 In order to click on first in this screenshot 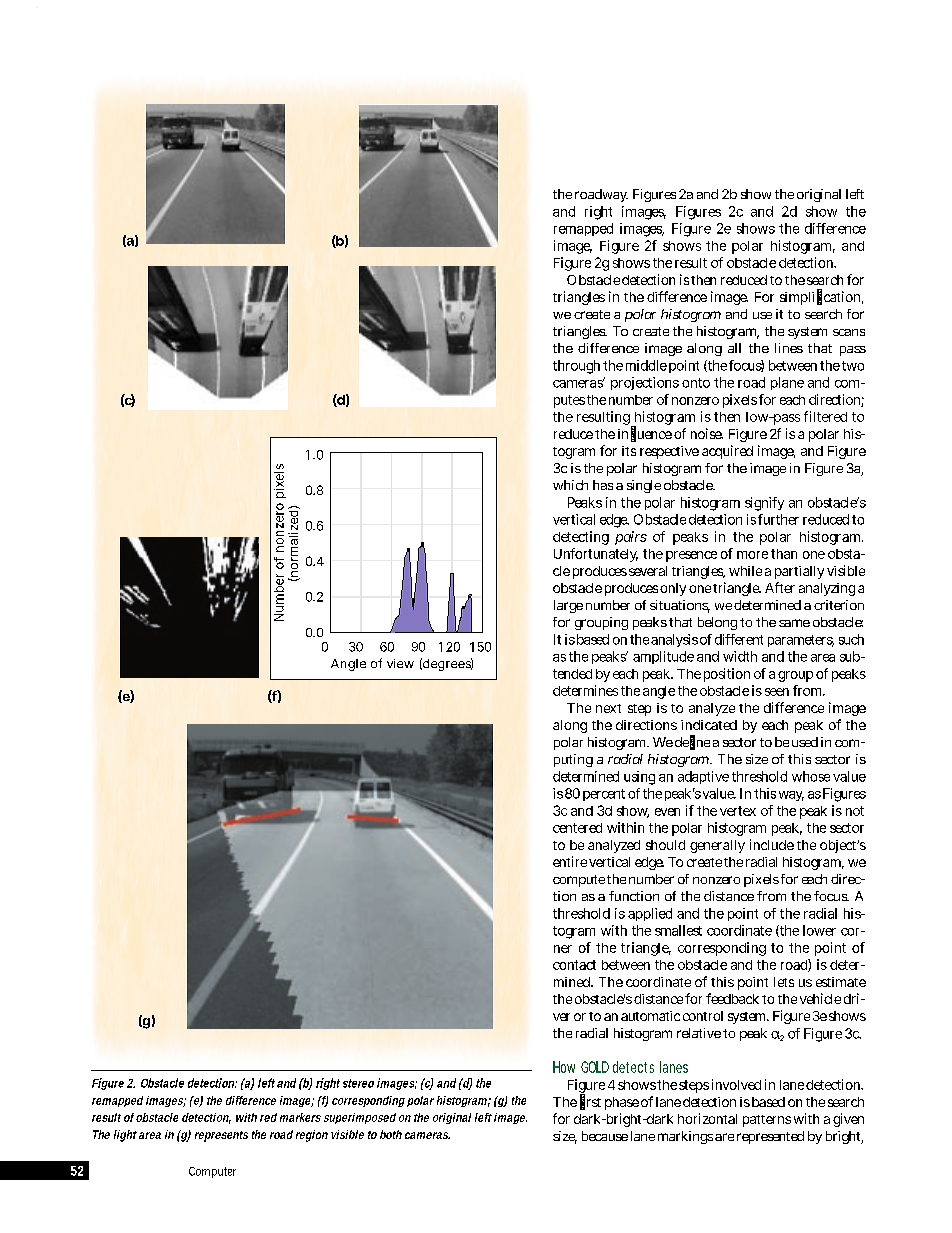, I will do `click(590, 1102)`.
